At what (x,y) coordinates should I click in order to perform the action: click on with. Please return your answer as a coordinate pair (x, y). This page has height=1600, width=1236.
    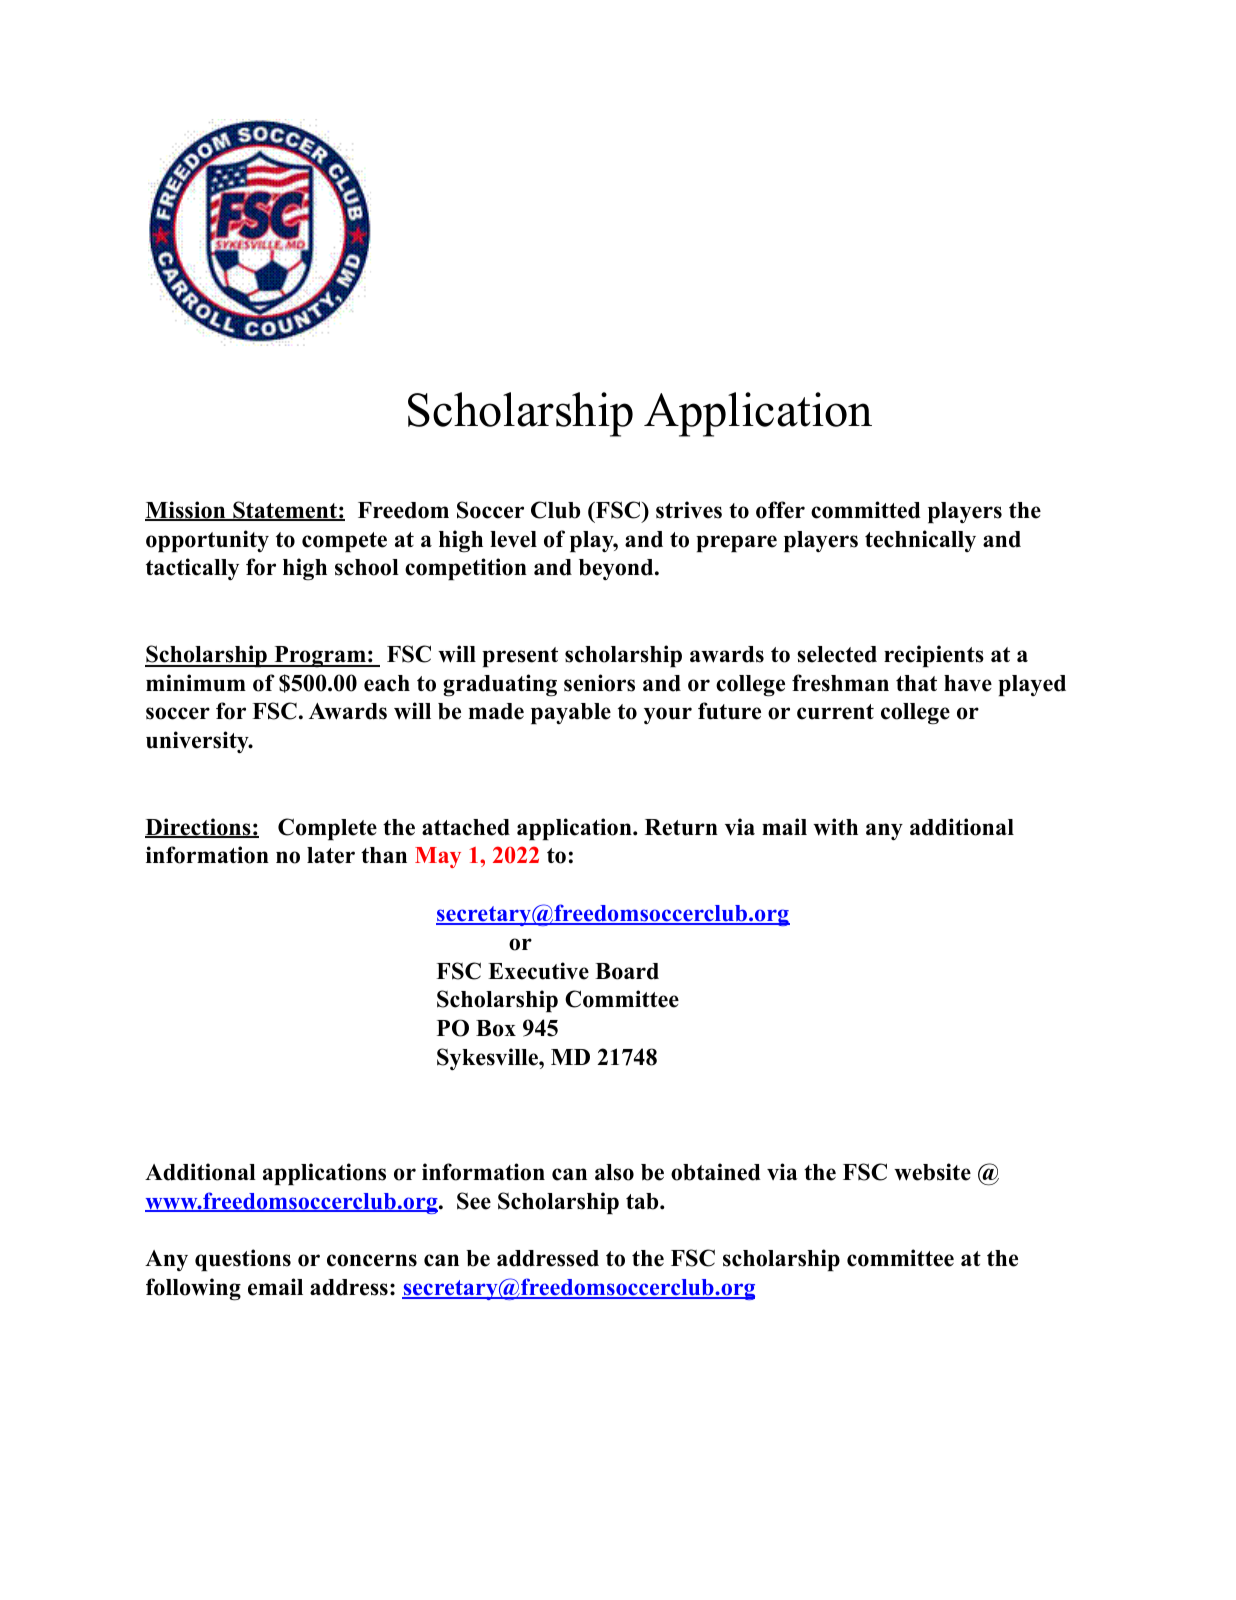
    Looking at the image, I should click on (835, 827).
